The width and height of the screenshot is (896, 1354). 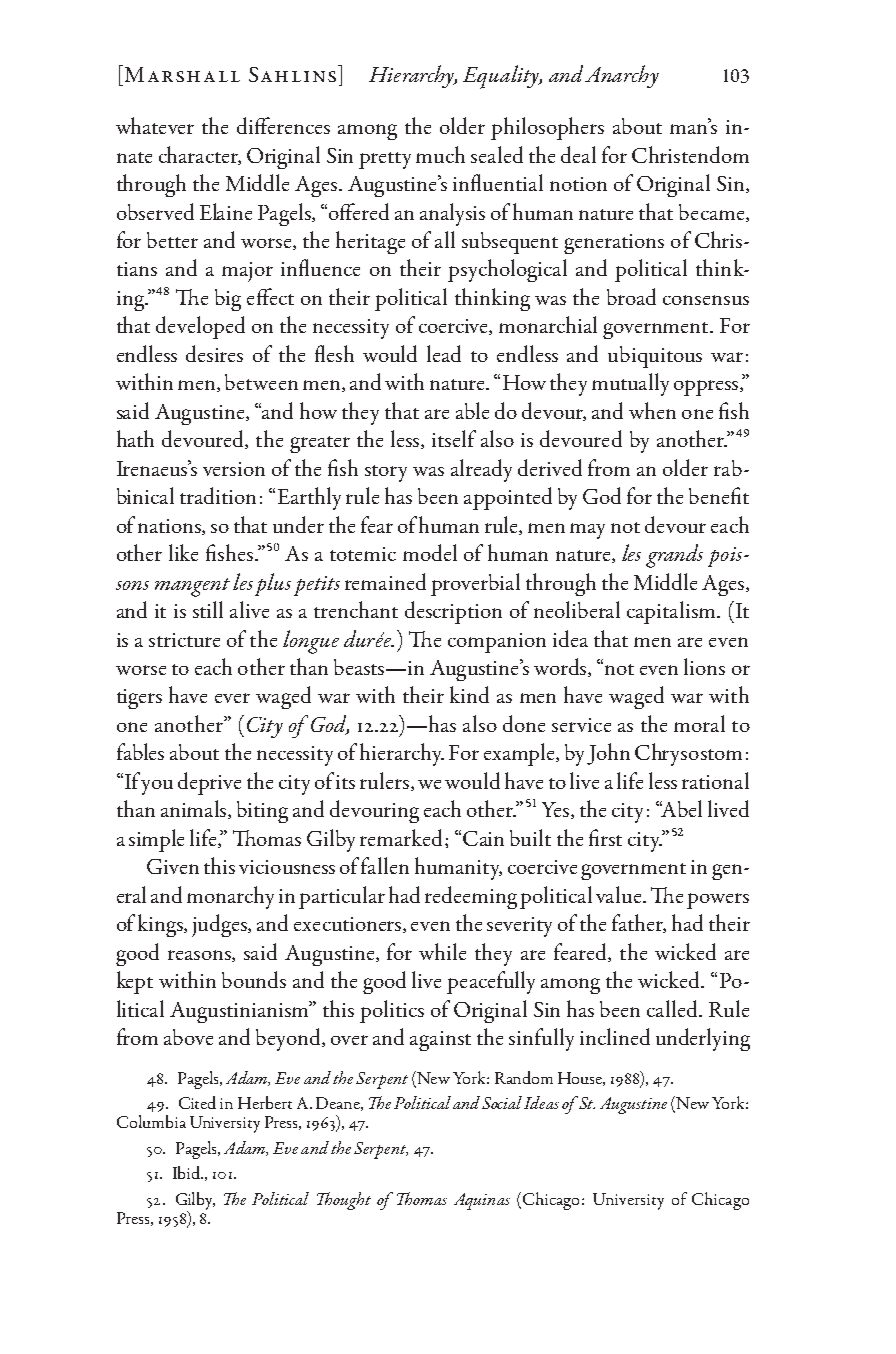 What do you see at coordinates (652, 410) in the screenshot?
I see `when` at bounding box center [652, 410].
